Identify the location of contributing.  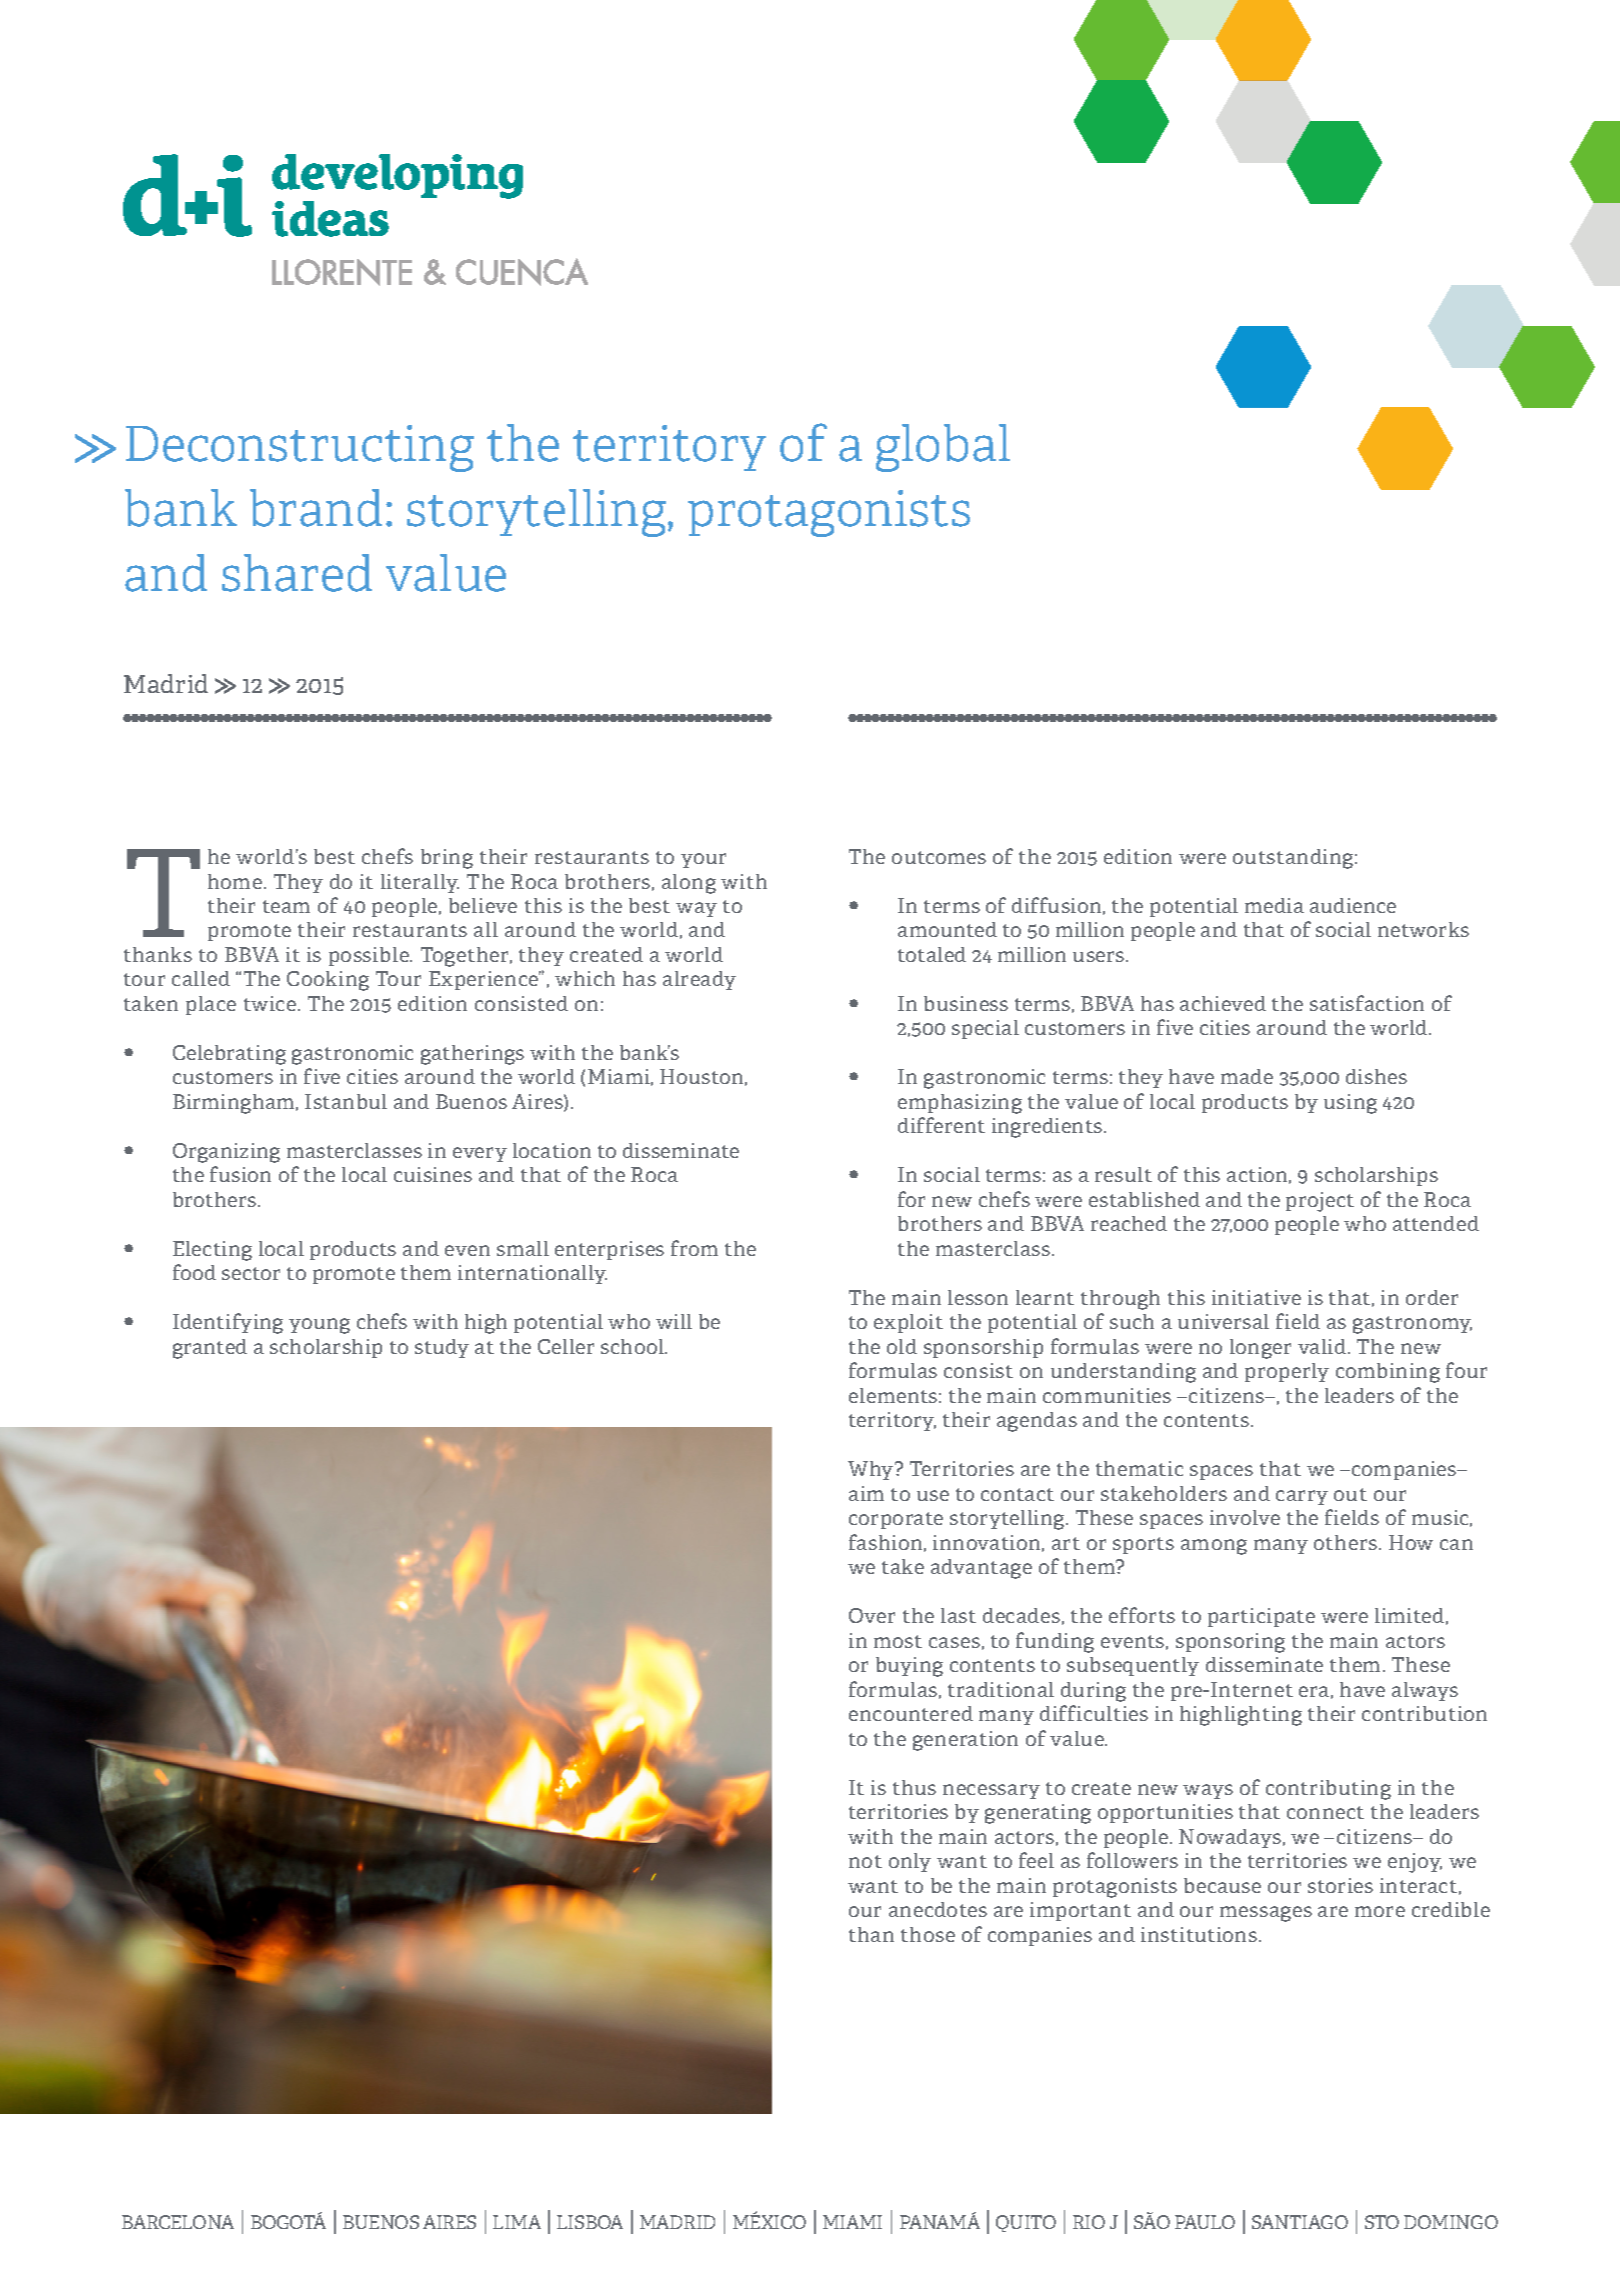
(1328, 1790).
